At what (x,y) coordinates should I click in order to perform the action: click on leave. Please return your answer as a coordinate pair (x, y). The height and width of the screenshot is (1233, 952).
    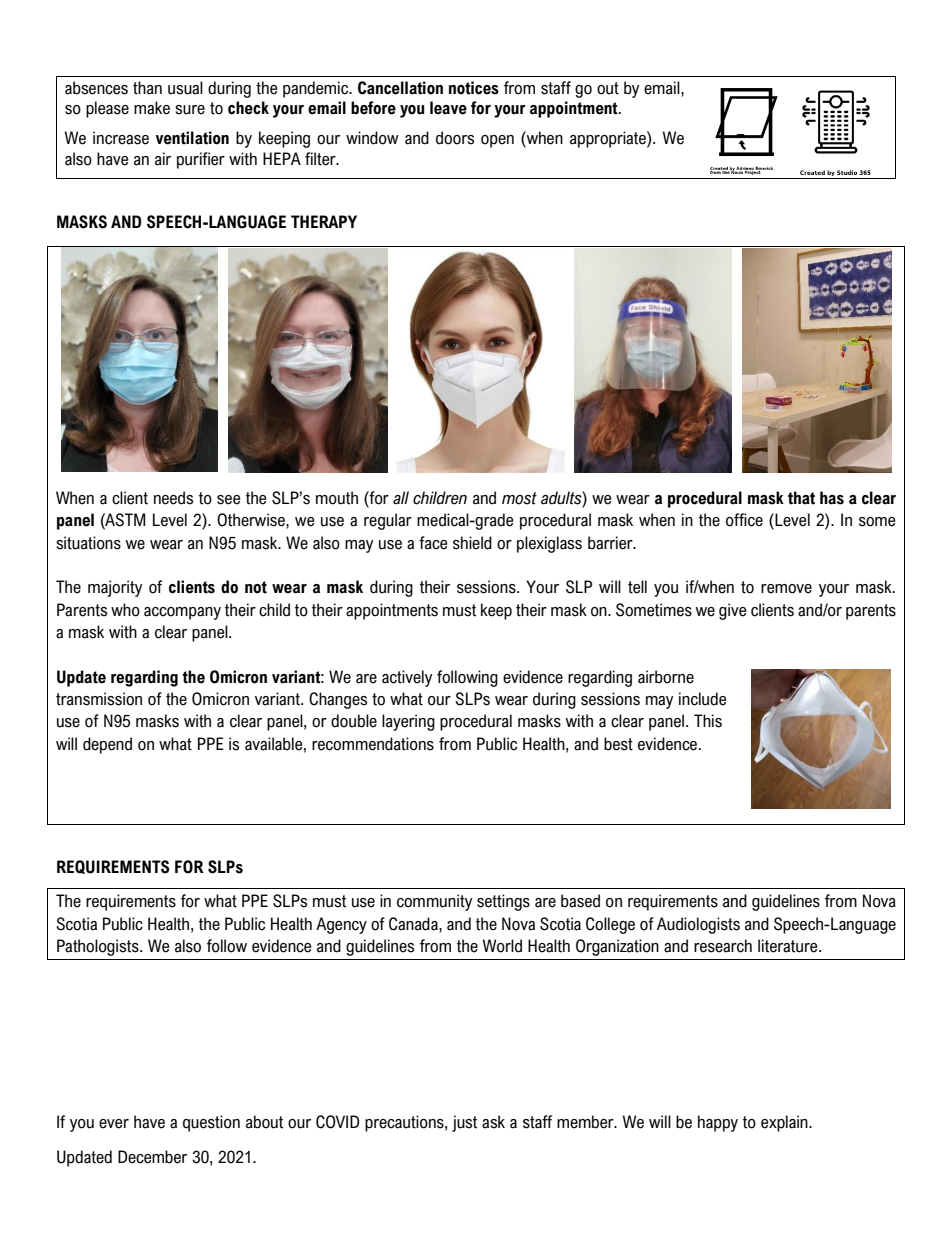
    Looking at the image, I should click on (448, 108).
